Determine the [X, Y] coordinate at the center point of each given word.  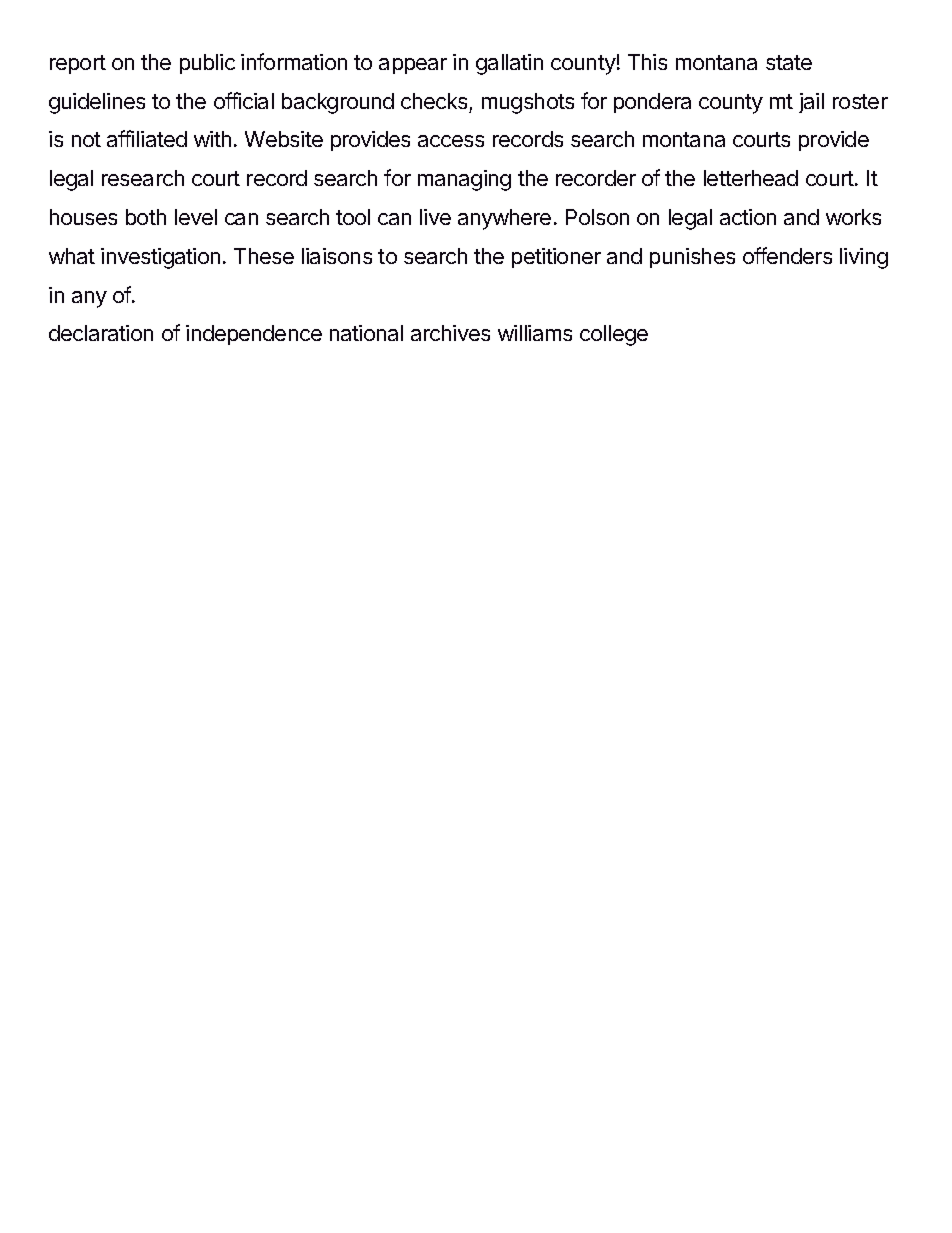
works [853, 217]
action [748, 217]
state [789, 62]
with [212, 139]
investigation [160, 258]
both [146, 217]
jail [811, 103]
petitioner [556, 258]
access [451, 141]
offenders [787, 255]
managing [464, 180]
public [207, 64]
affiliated [147, 138]
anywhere [504, 219]
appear [413, 66]
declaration [101, 333]
